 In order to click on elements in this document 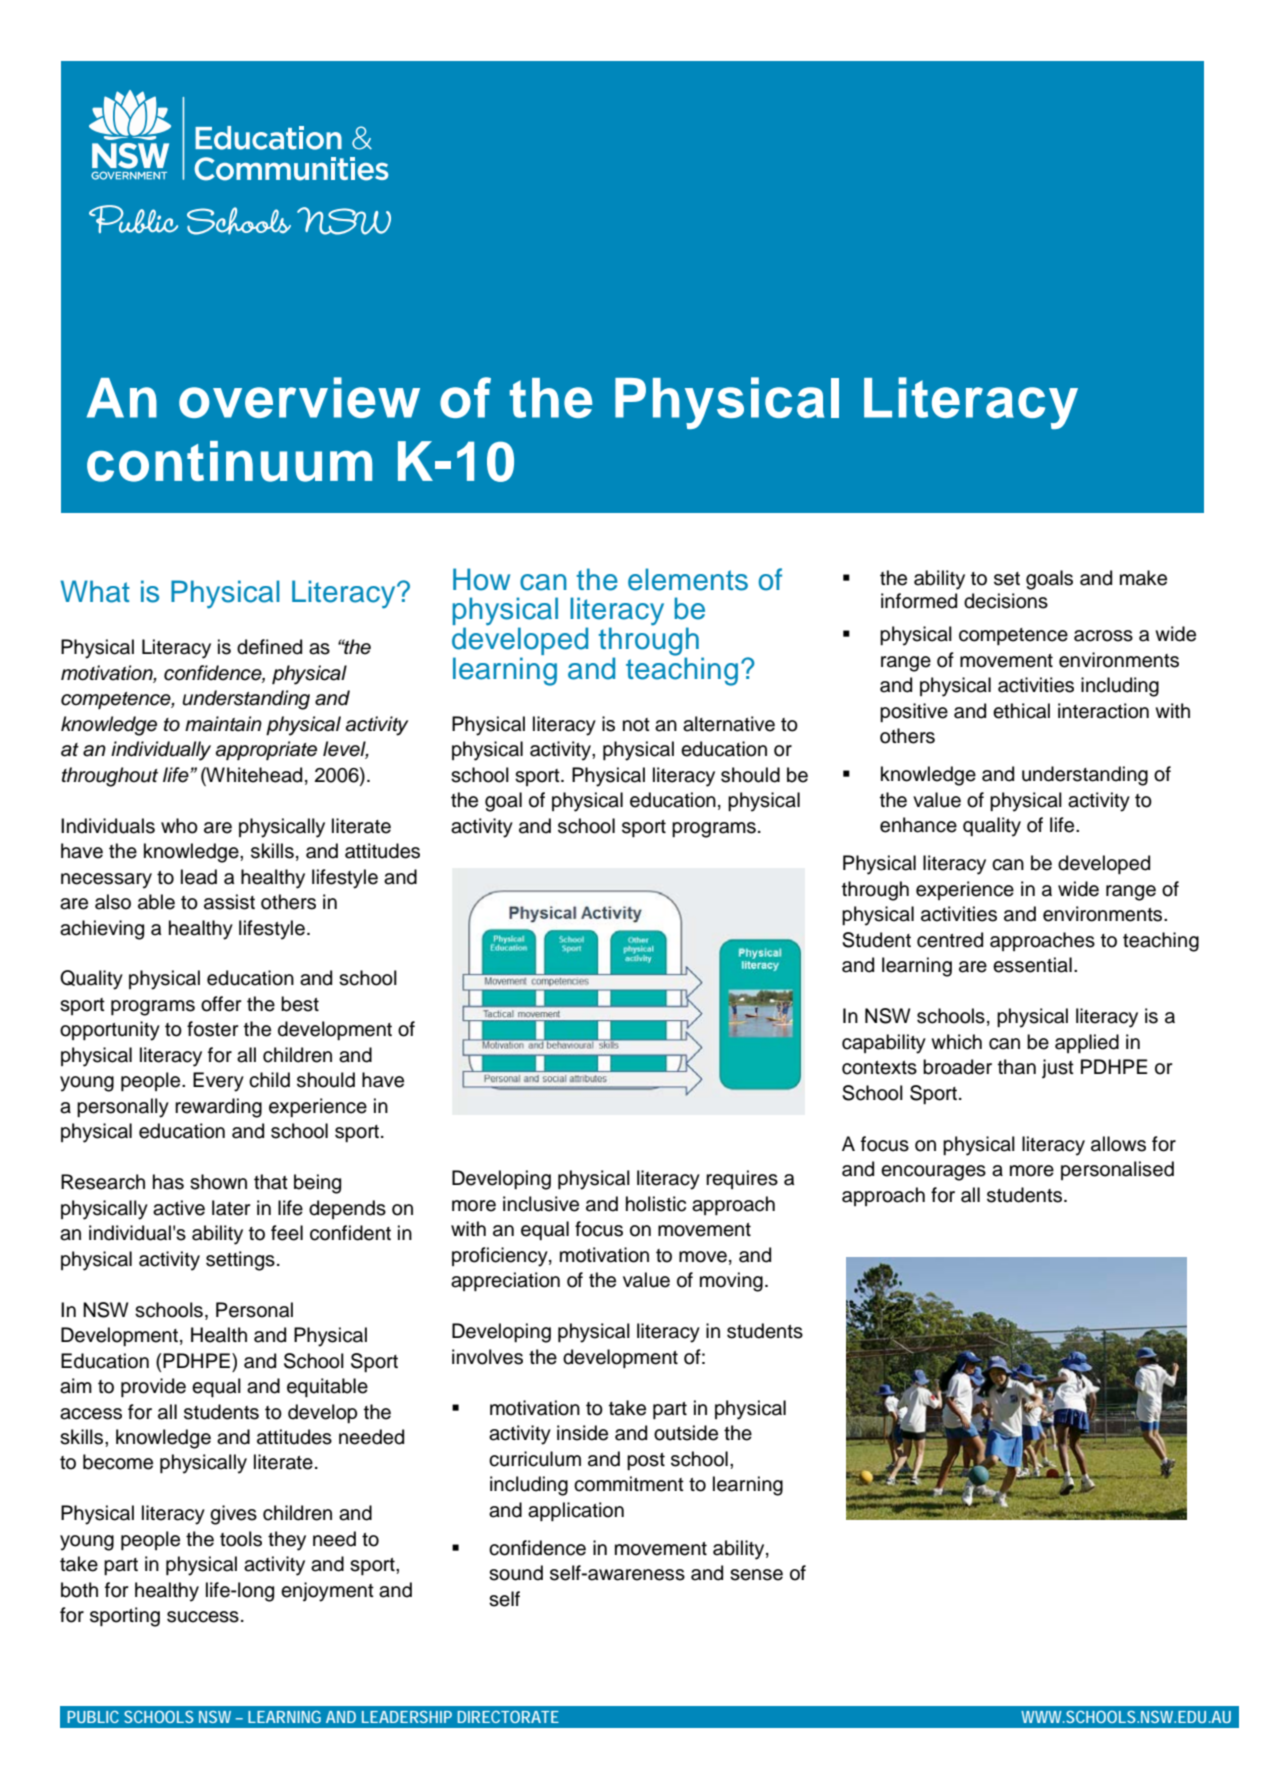, I will do `click(688, 579)`.
